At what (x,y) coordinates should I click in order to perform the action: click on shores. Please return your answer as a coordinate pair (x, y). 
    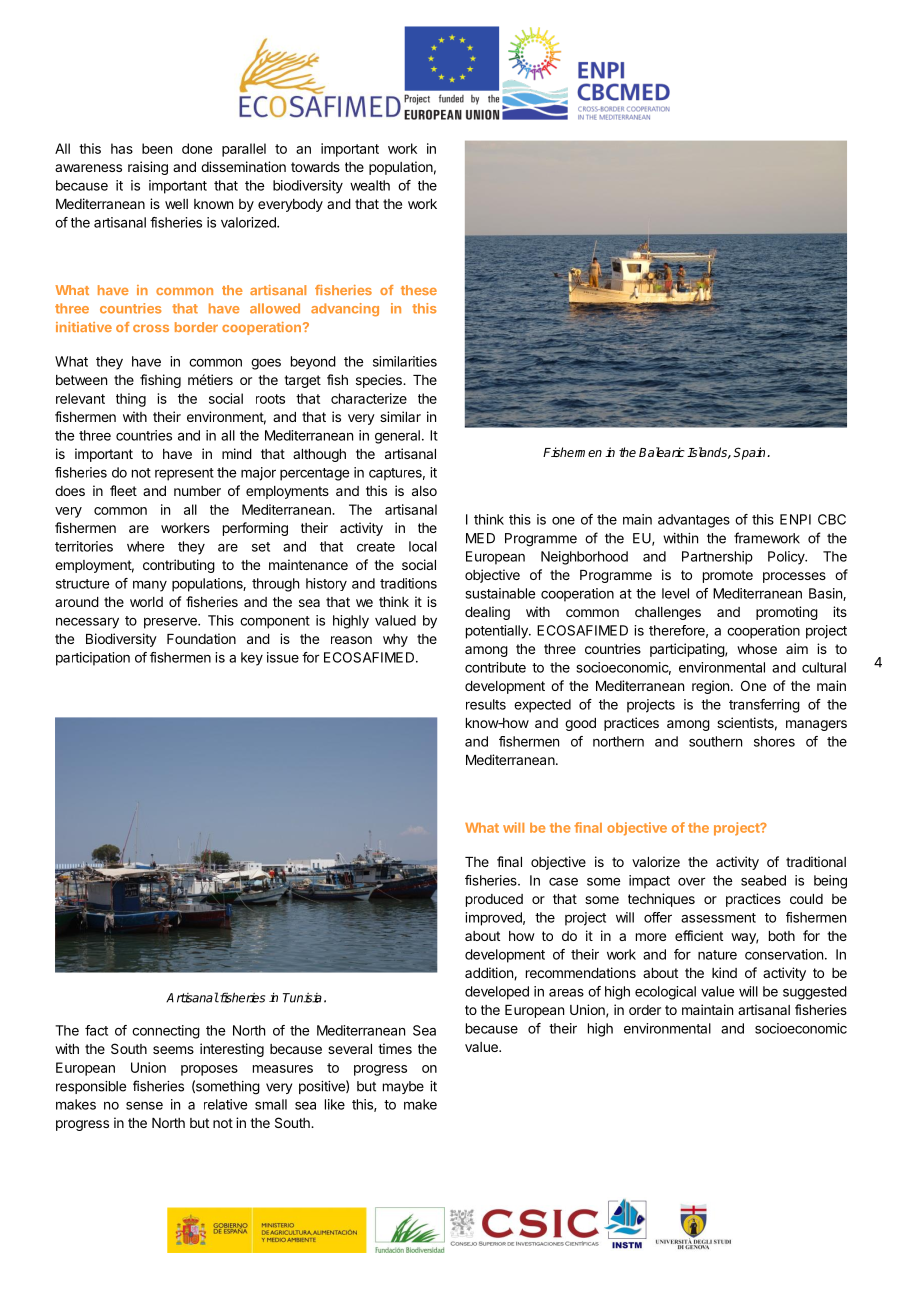
    Looking at the image, I should click on (774, 741).
